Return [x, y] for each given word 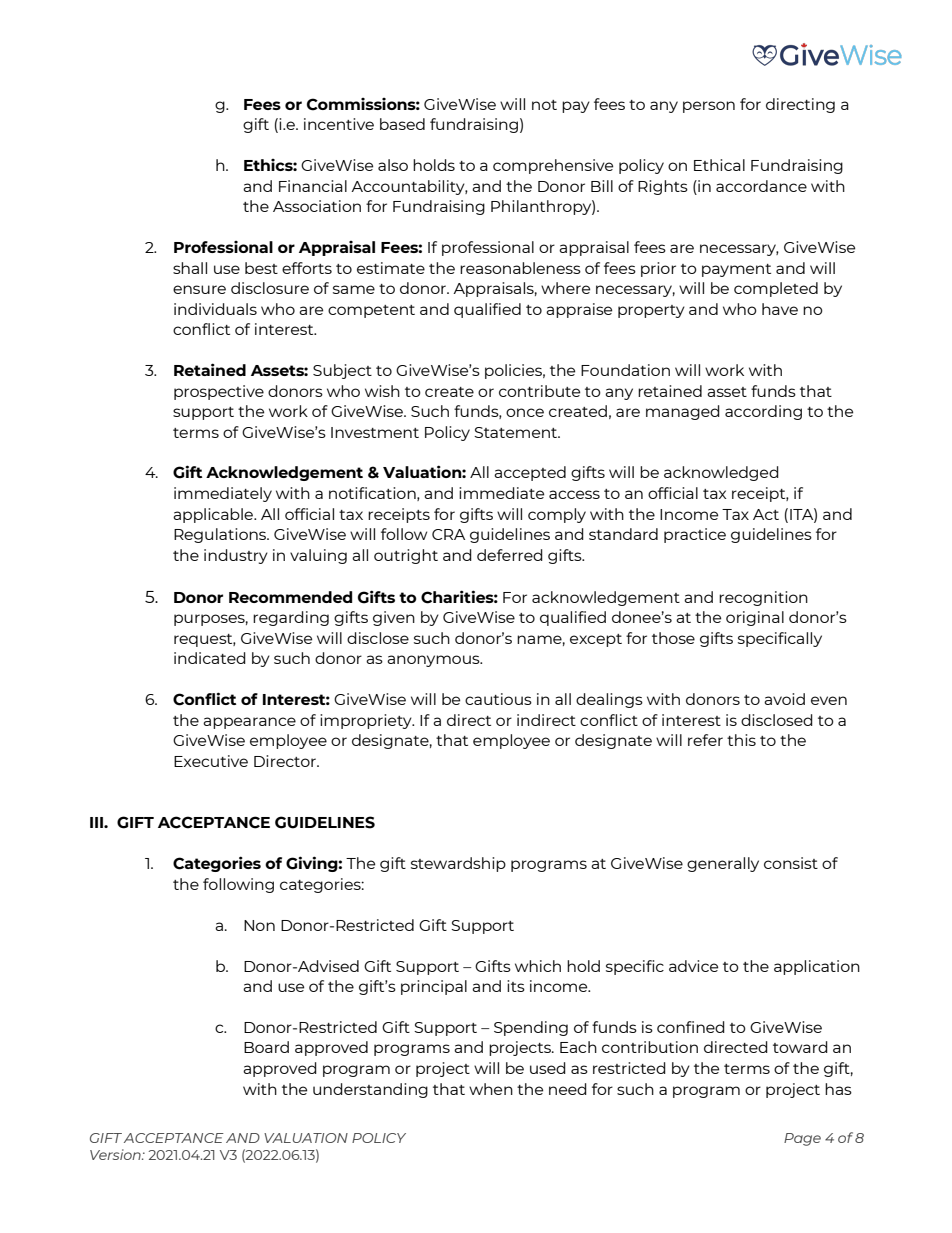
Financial [313, 186]
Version [116, 1154]
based [402, 124]
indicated [210, 658]
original [755, 618]
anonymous [434, 661]
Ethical [719, 165]
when [491, 1089]
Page [802, 1139]
